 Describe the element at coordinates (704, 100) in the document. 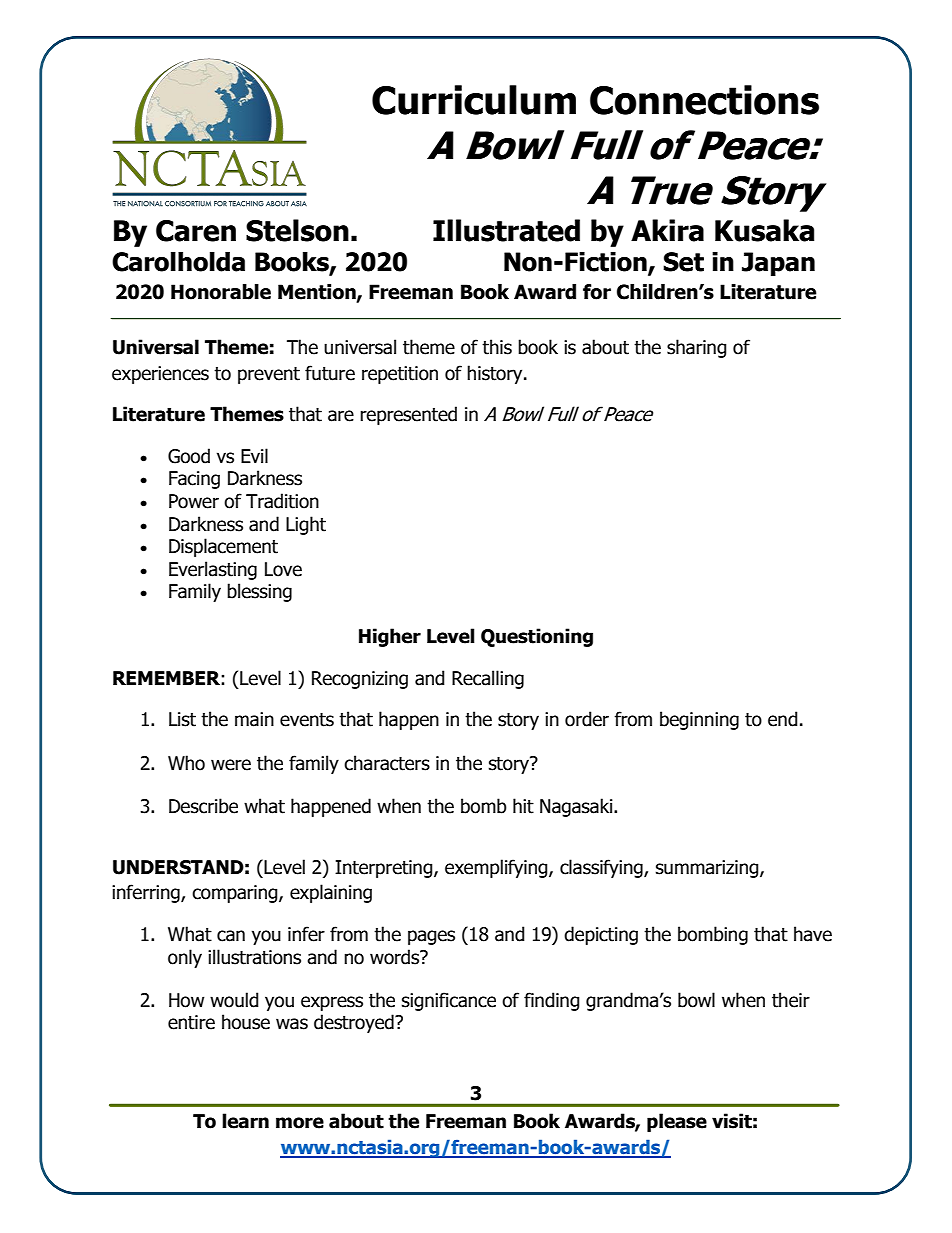

I see `Connections` at that location.
